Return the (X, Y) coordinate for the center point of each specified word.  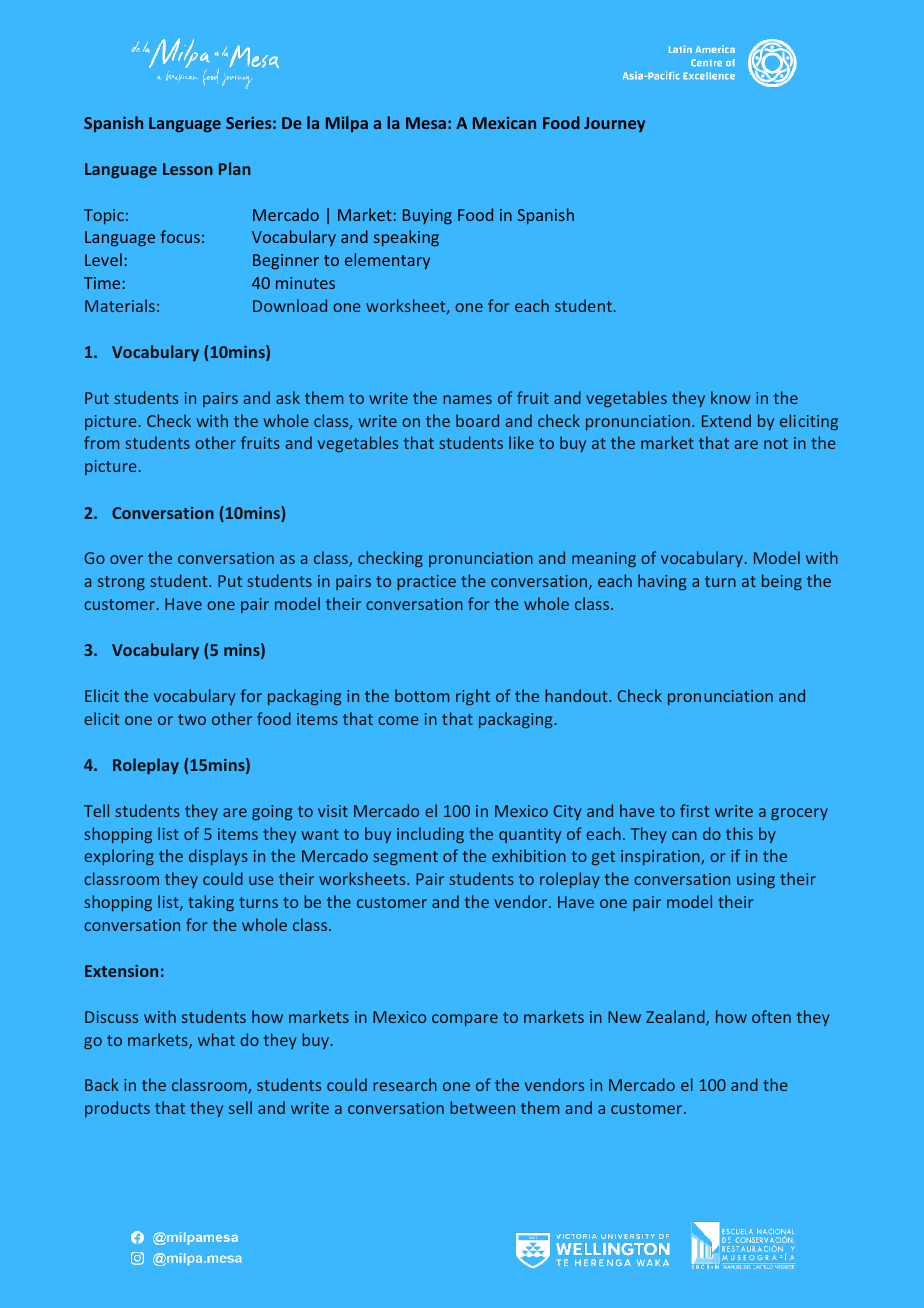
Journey (614, 124)
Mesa (426, 123)
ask (288, 397)
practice (426, 582)
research (405, 1084)
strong (121, 583)
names (467, 399)
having (662, 582)
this (739, 833)
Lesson (188, 169)
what (216, 1039)
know (731, 397)
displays (218, 857)
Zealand (676, 1018)
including (430, 835)
